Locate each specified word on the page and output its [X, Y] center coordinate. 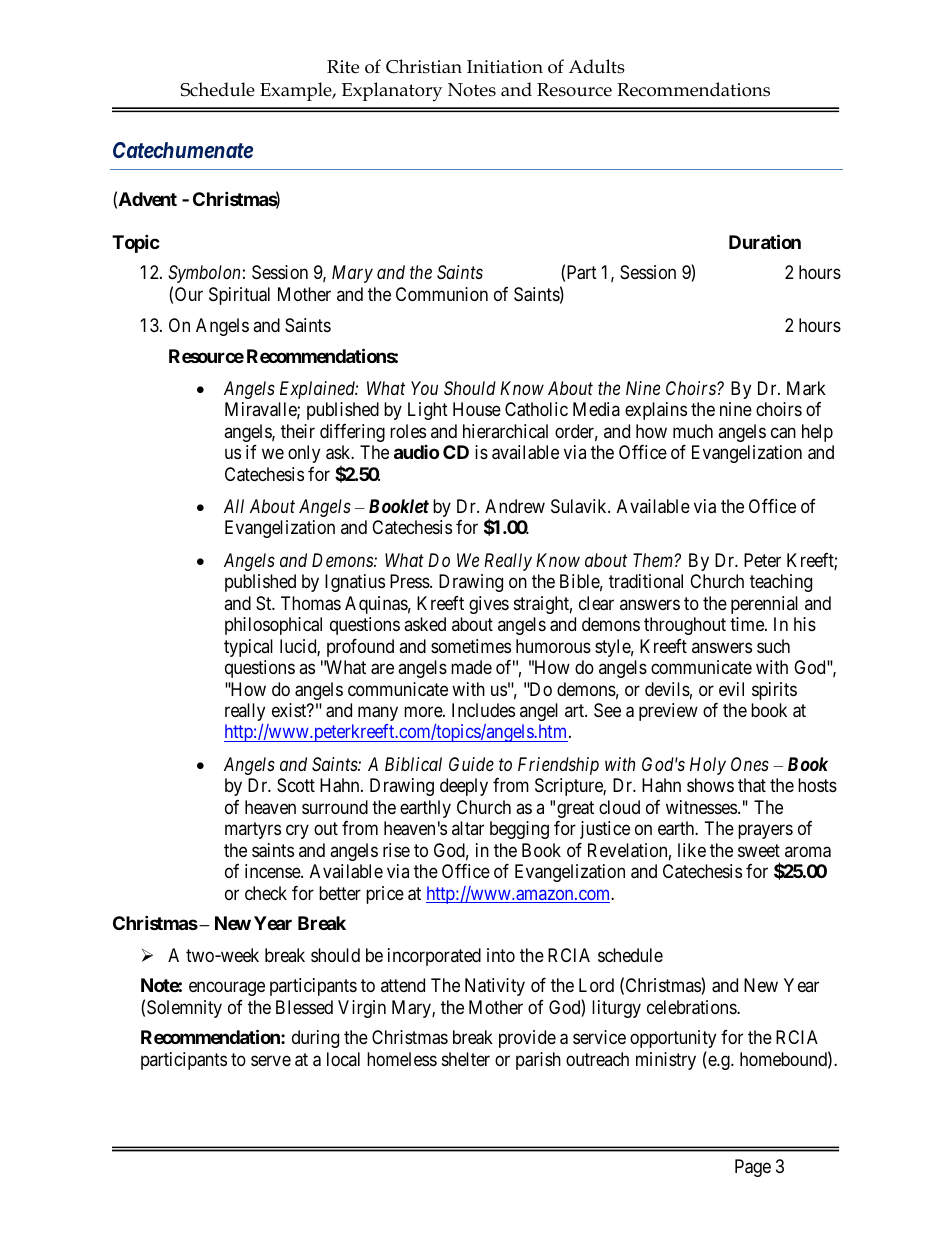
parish [538, 1061]
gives [489, 605]
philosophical [273, 626]
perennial [764, 605]
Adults [597, 66]
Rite [343, 67]
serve [271, 1060]
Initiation [505, 67]
